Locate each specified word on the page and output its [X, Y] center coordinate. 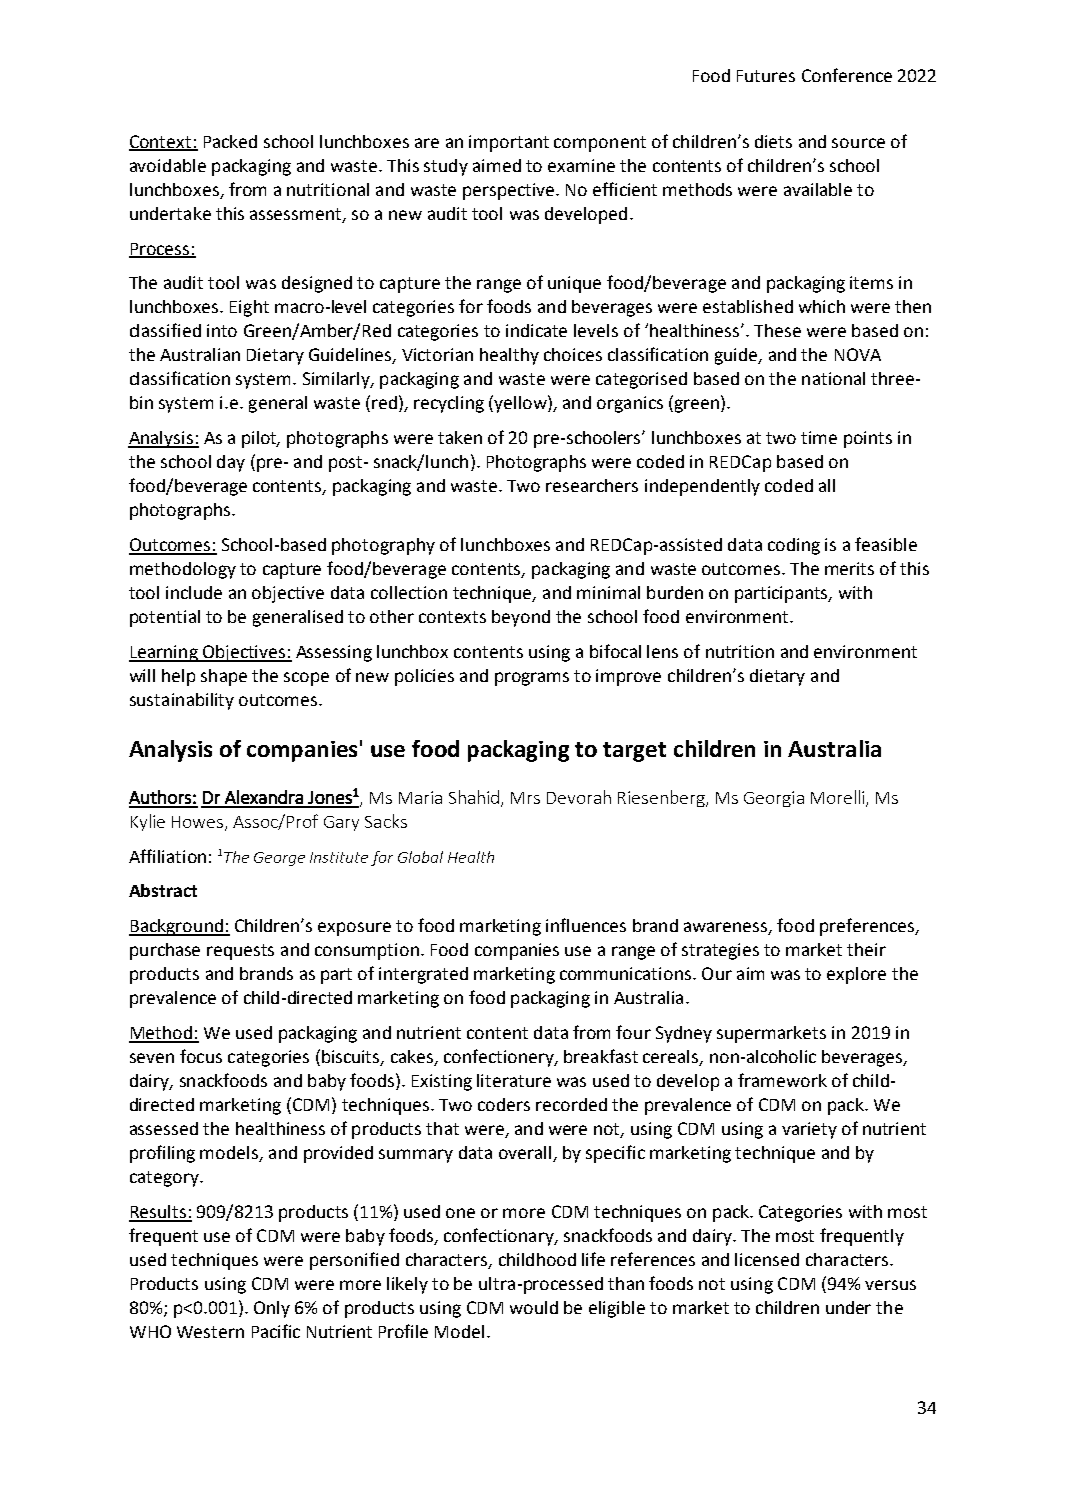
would [534, 1307]
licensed [767, 1259]
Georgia [774, 799]
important [509, 143]
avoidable [168, 165]
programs [532, 679]
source [858, 143]
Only [272, 1309]
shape [224, 677]
